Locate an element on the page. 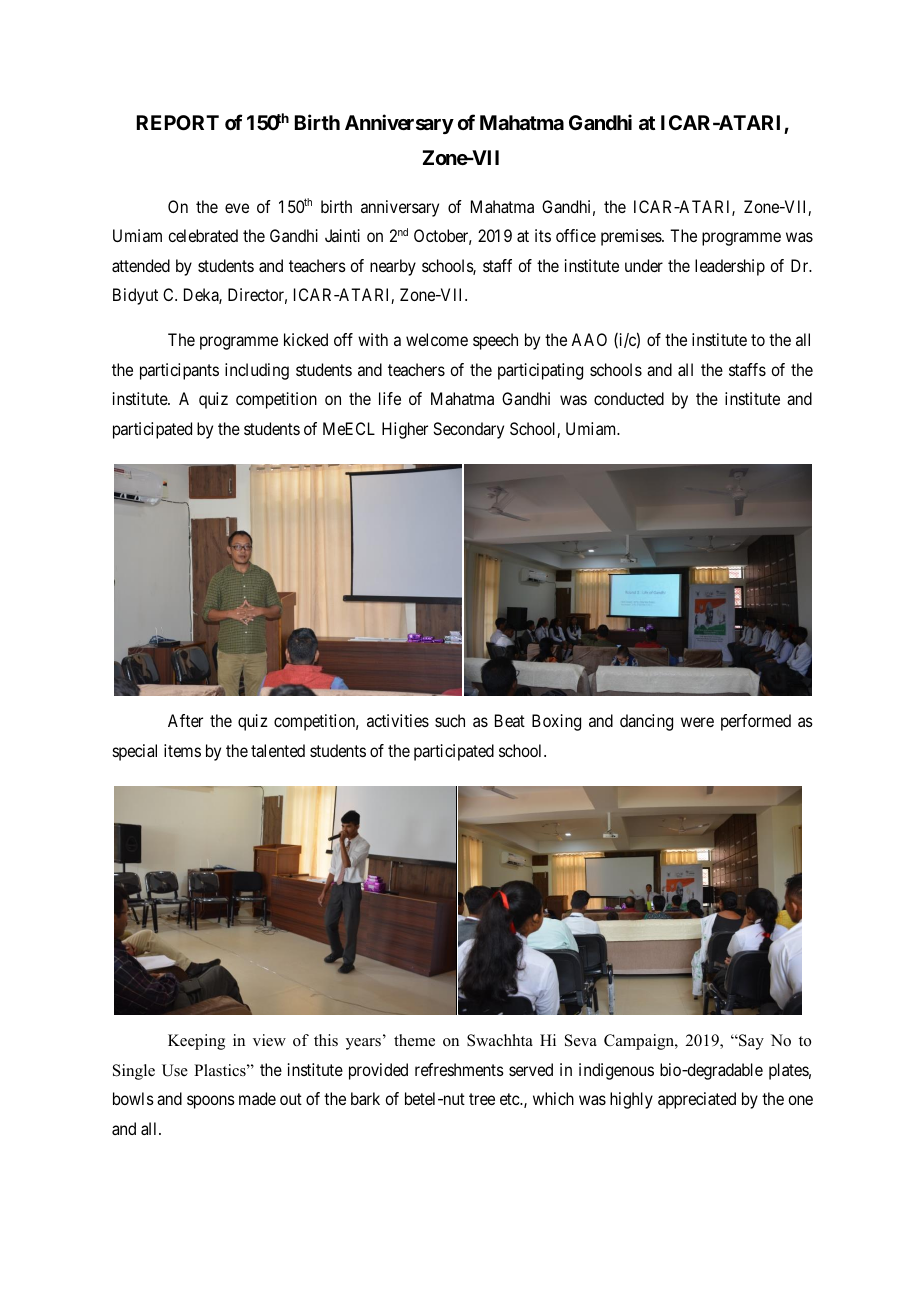 This image has width=924, height=1308. were is located at coordinates (697, 722).
